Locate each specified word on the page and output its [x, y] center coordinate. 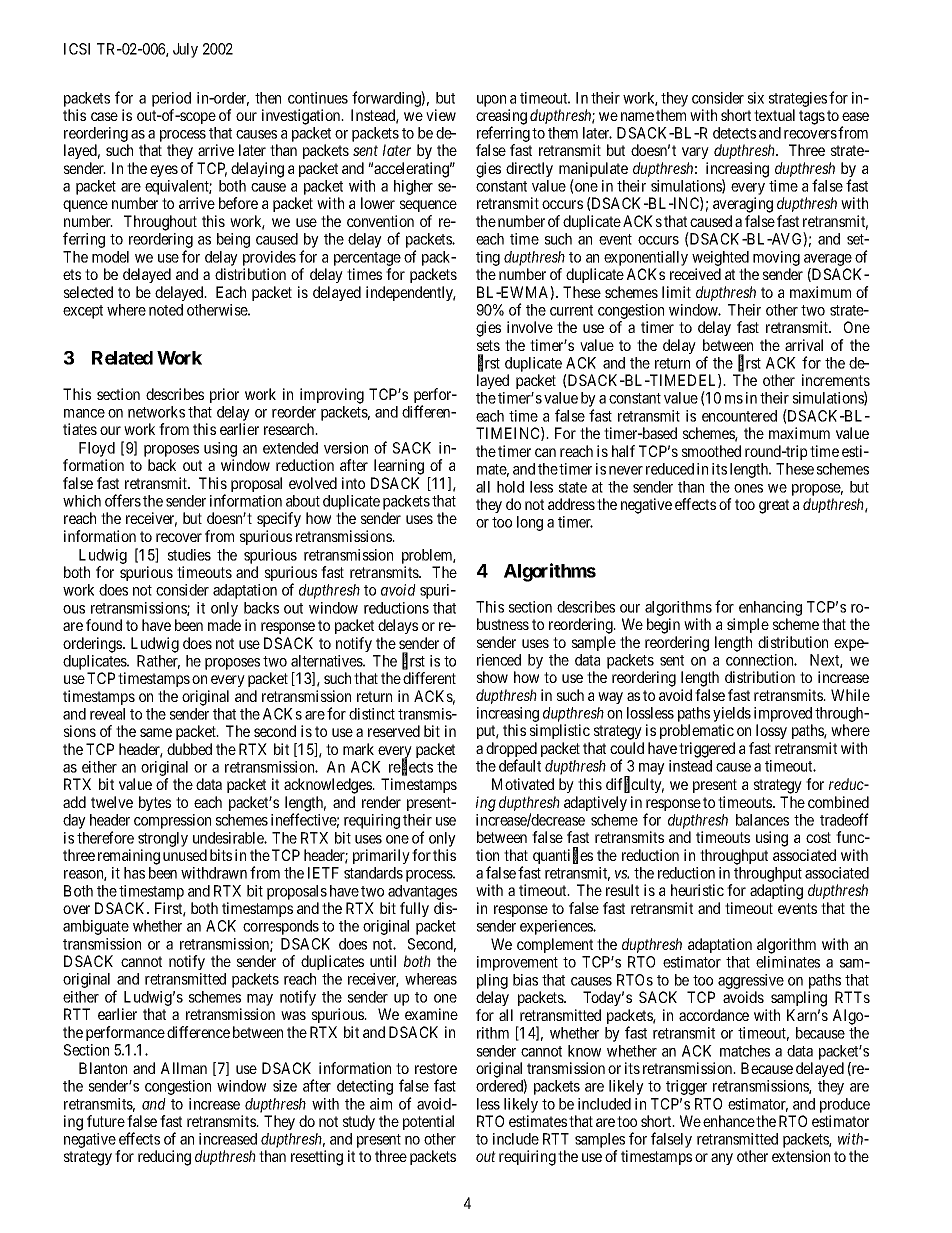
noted [166, 310]
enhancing [770, 610]
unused [185, 855]
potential [428, 1122]
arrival [804, 345]
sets [488, 345]
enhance [729, 1121]
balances [762, 820]
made [224, 625]
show [492, 677]
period [171, 99]
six [756, 98]
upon [491, 101]
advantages [422, 892]
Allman [184, 1068]
